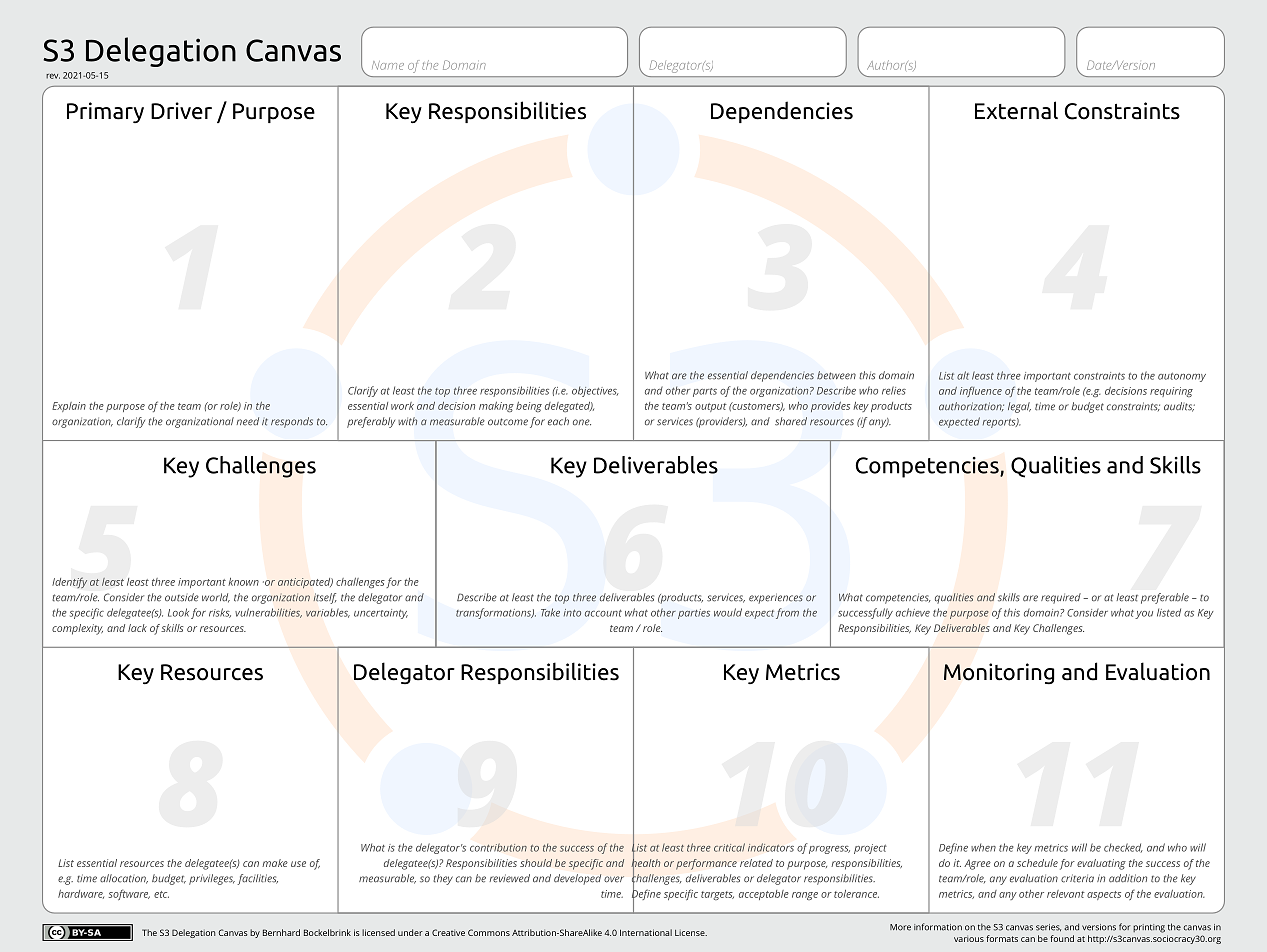 The image size is (1267, 952). Describe the element at coordinates (388, 65) in the image. I see `Name` at that location.
